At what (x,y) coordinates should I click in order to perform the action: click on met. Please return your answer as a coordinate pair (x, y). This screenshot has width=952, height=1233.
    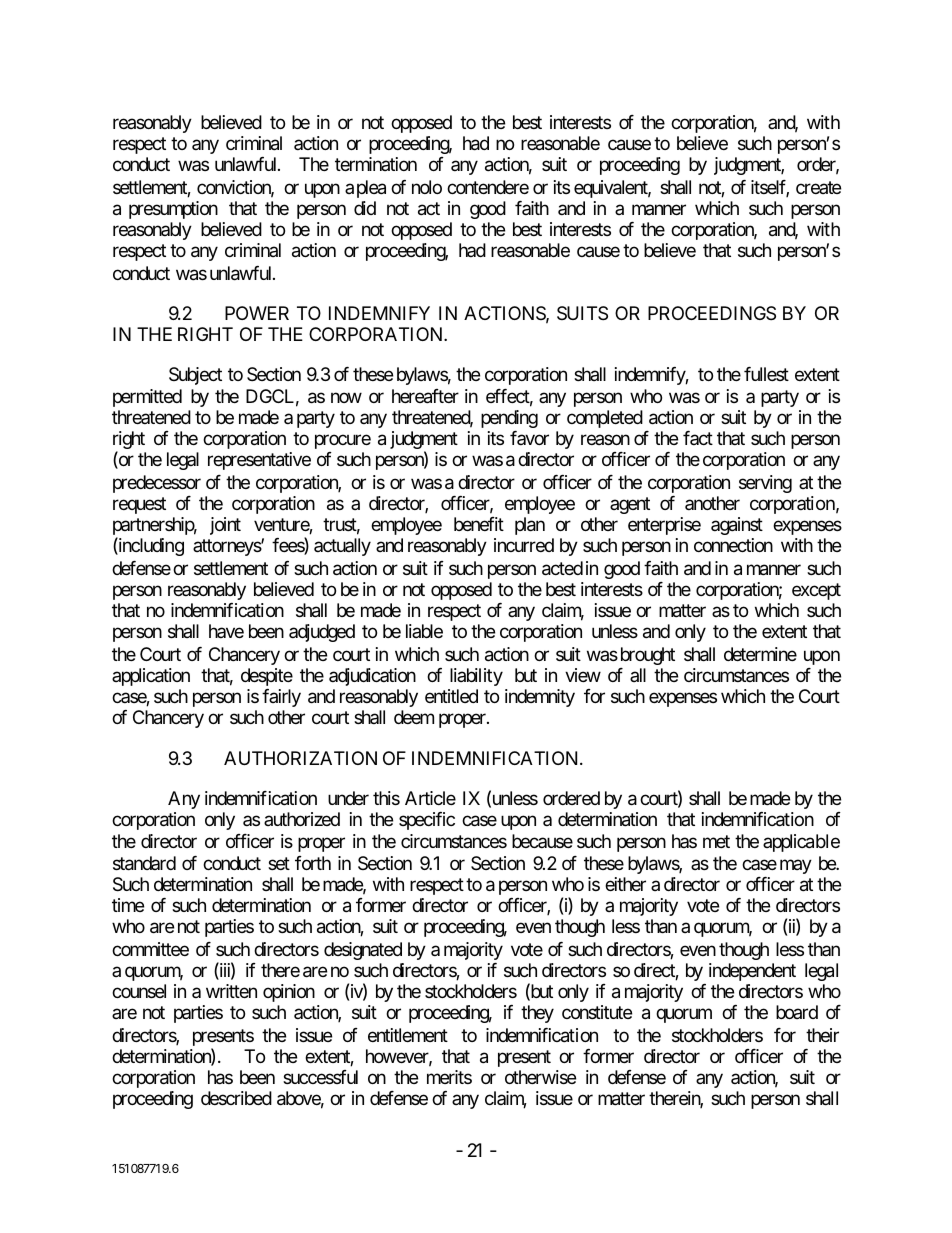
    Looking at the image, I should click on (716, 841).
